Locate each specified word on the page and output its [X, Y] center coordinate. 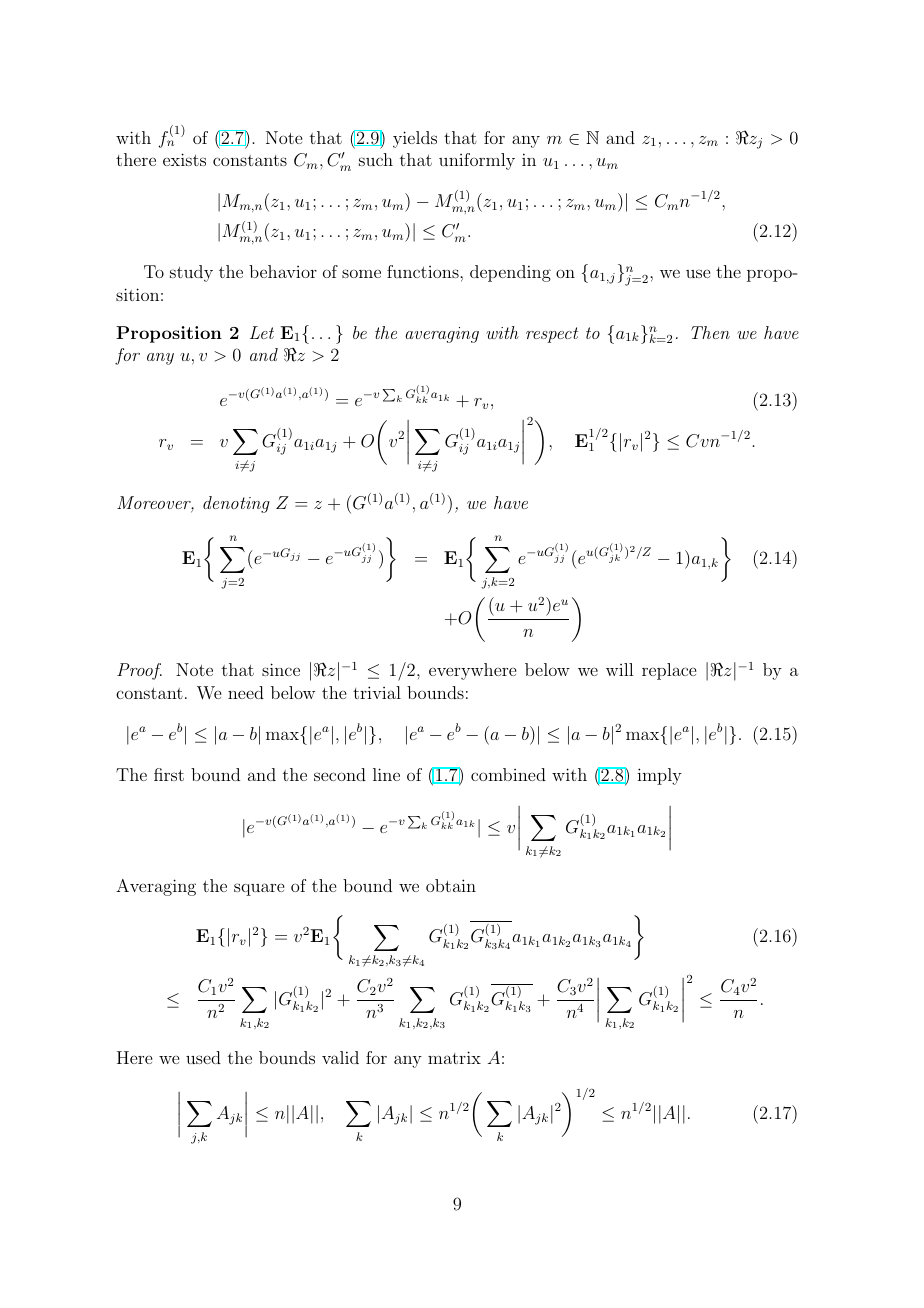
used [203, 1057]
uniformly [477, 161]
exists [184, 159]
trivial [377, 692]
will [619, 669]
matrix [454, 1057]
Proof [139, 671]
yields [415, 139]
